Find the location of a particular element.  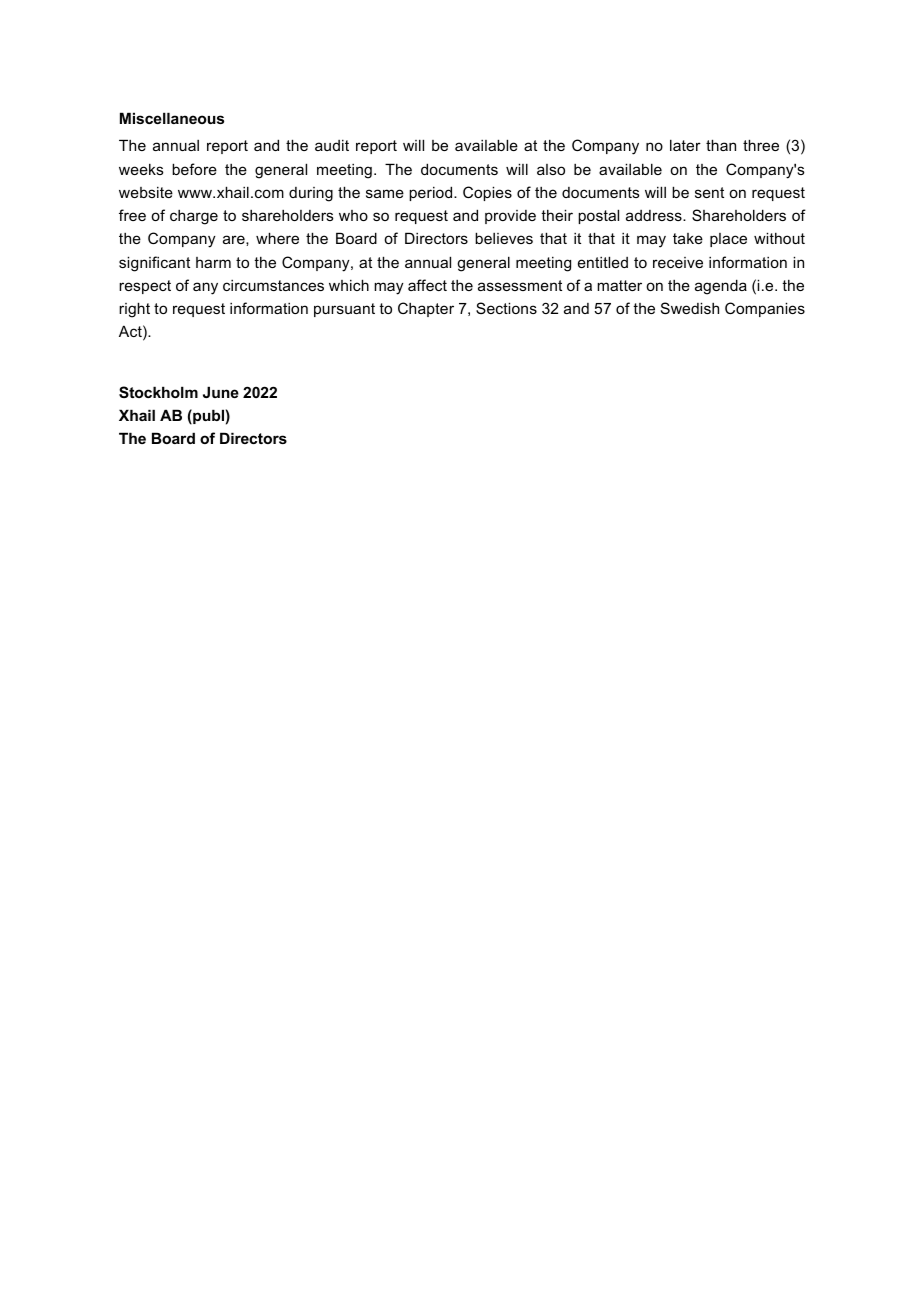

respect is located at coordinates (145, 287).
